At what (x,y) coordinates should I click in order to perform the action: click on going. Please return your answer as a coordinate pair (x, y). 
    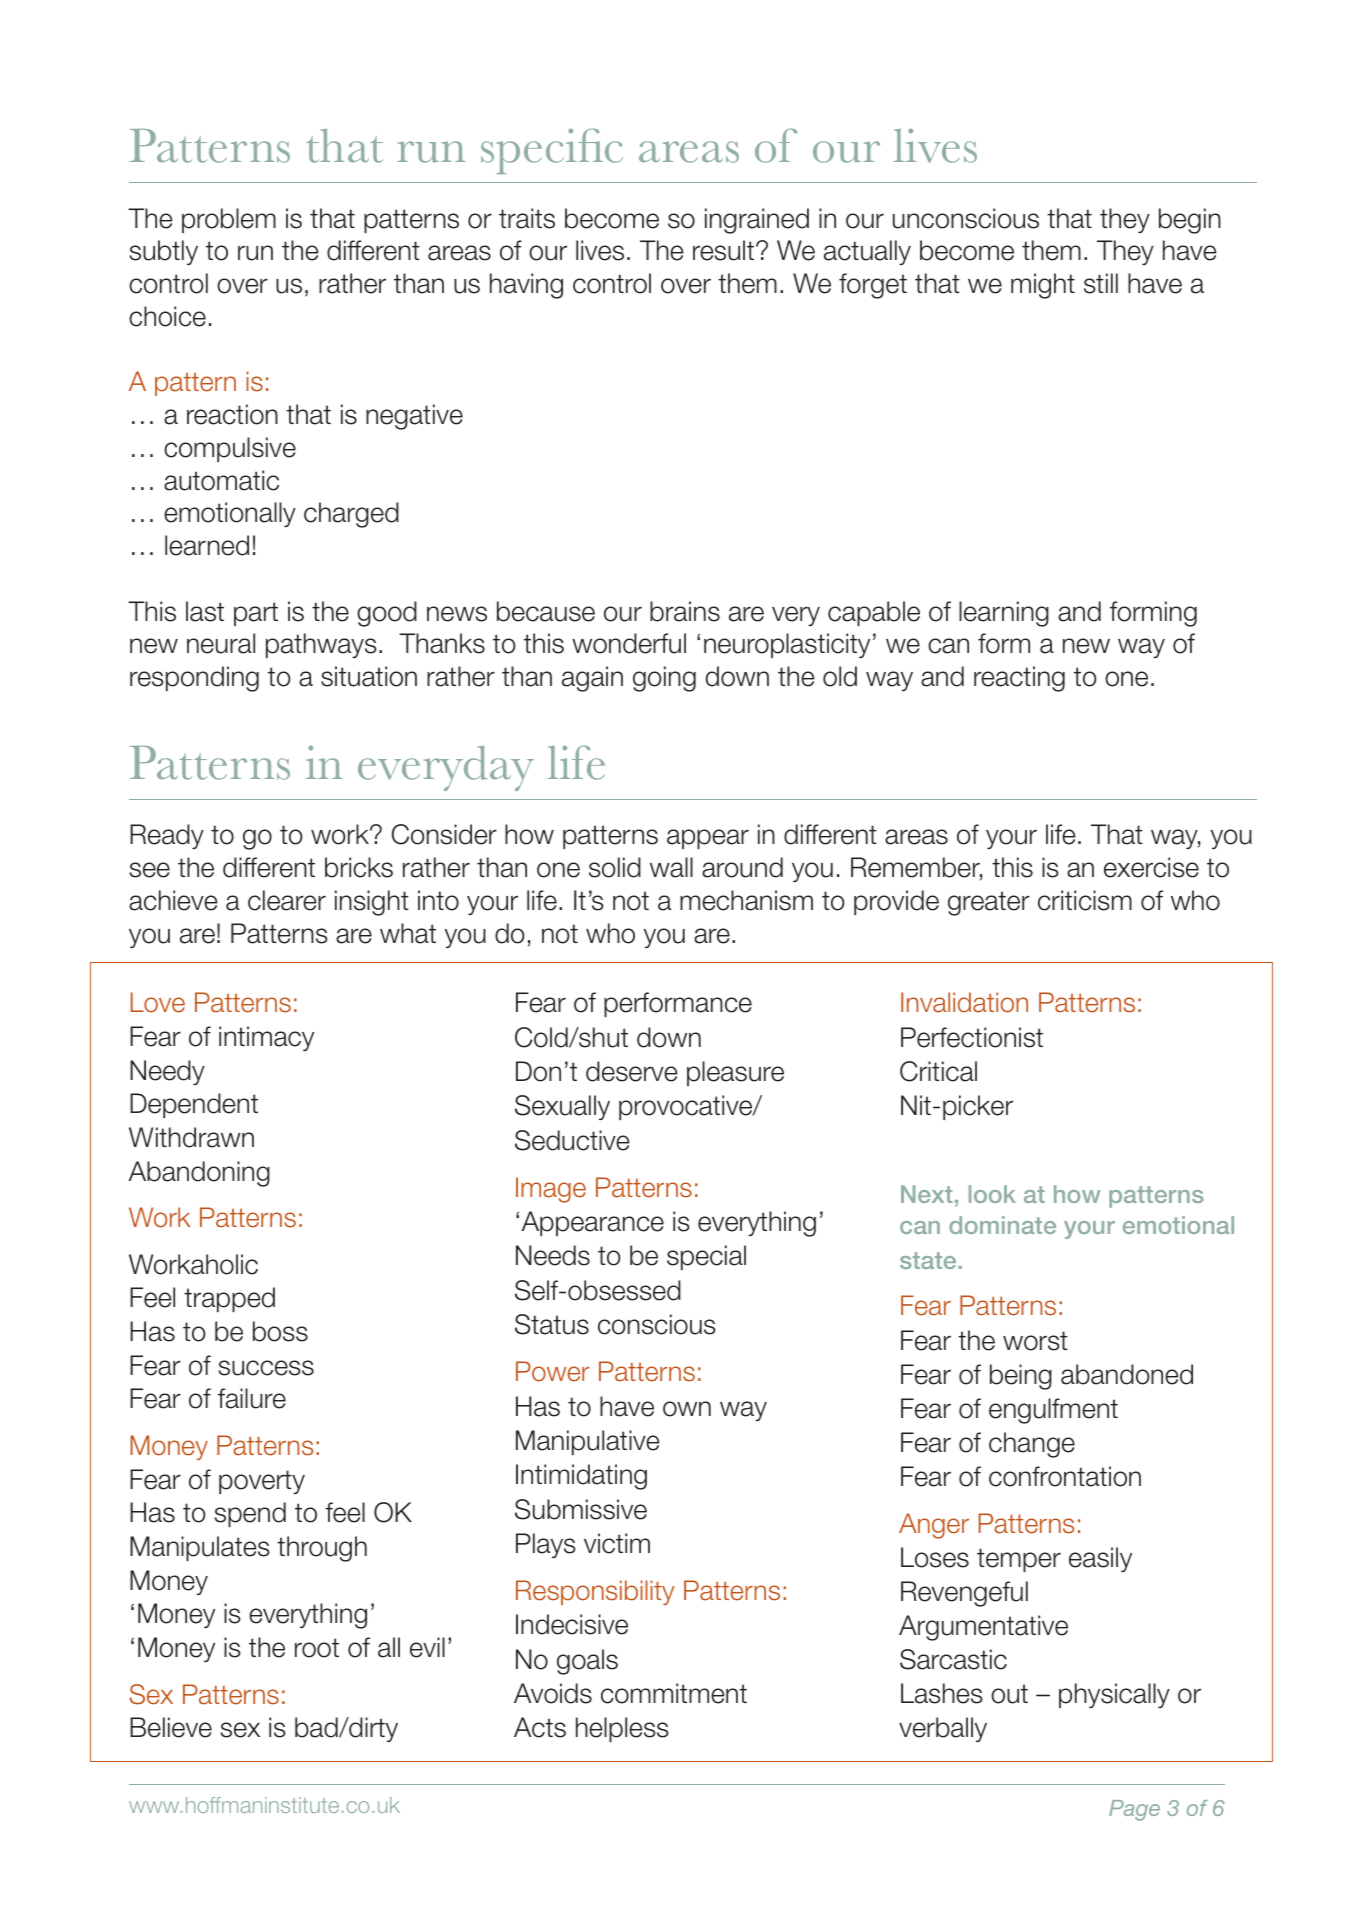
    Looking at the image, I should click on (664, 679).
